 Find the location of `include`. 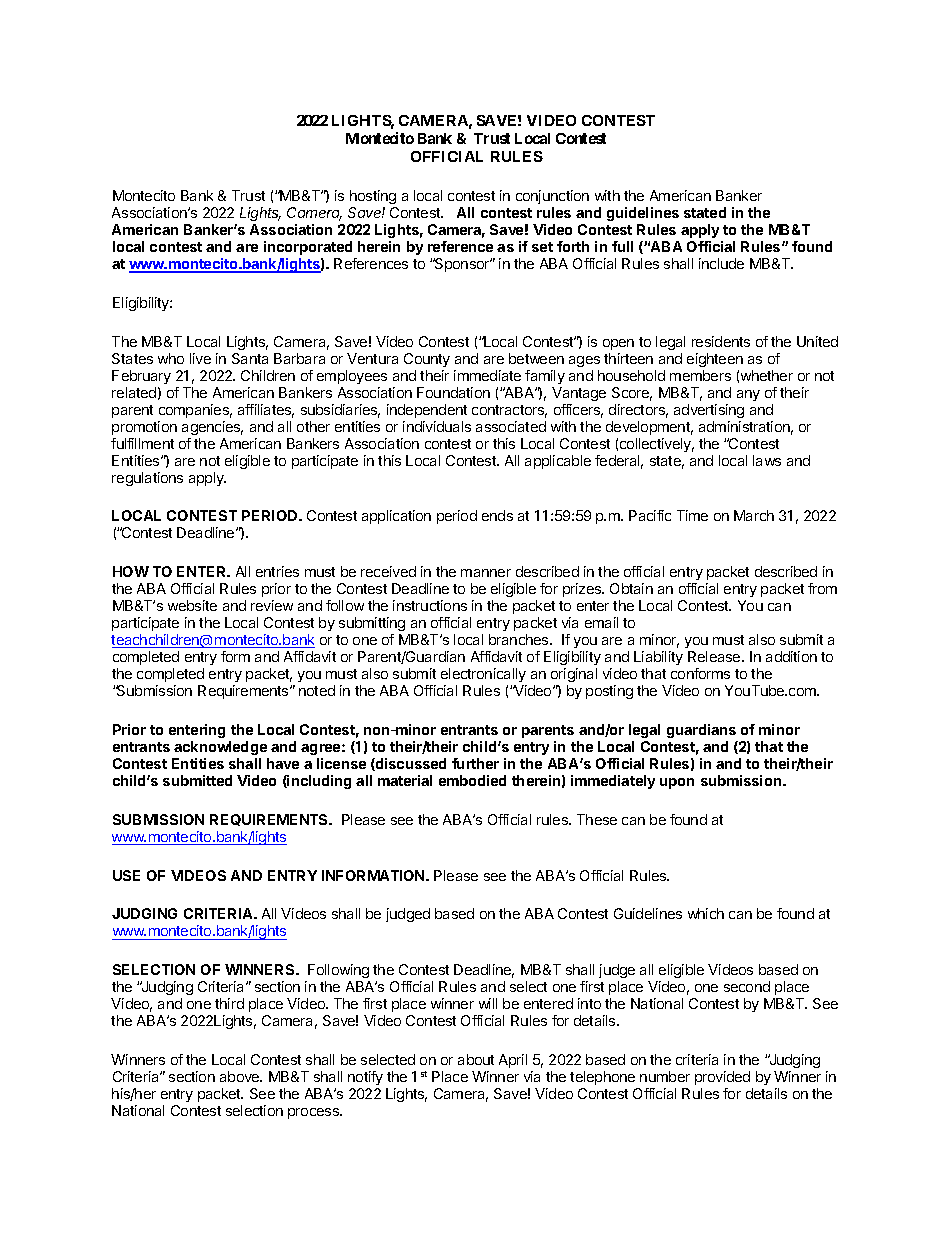

include is located at coordinates (721, 263).
